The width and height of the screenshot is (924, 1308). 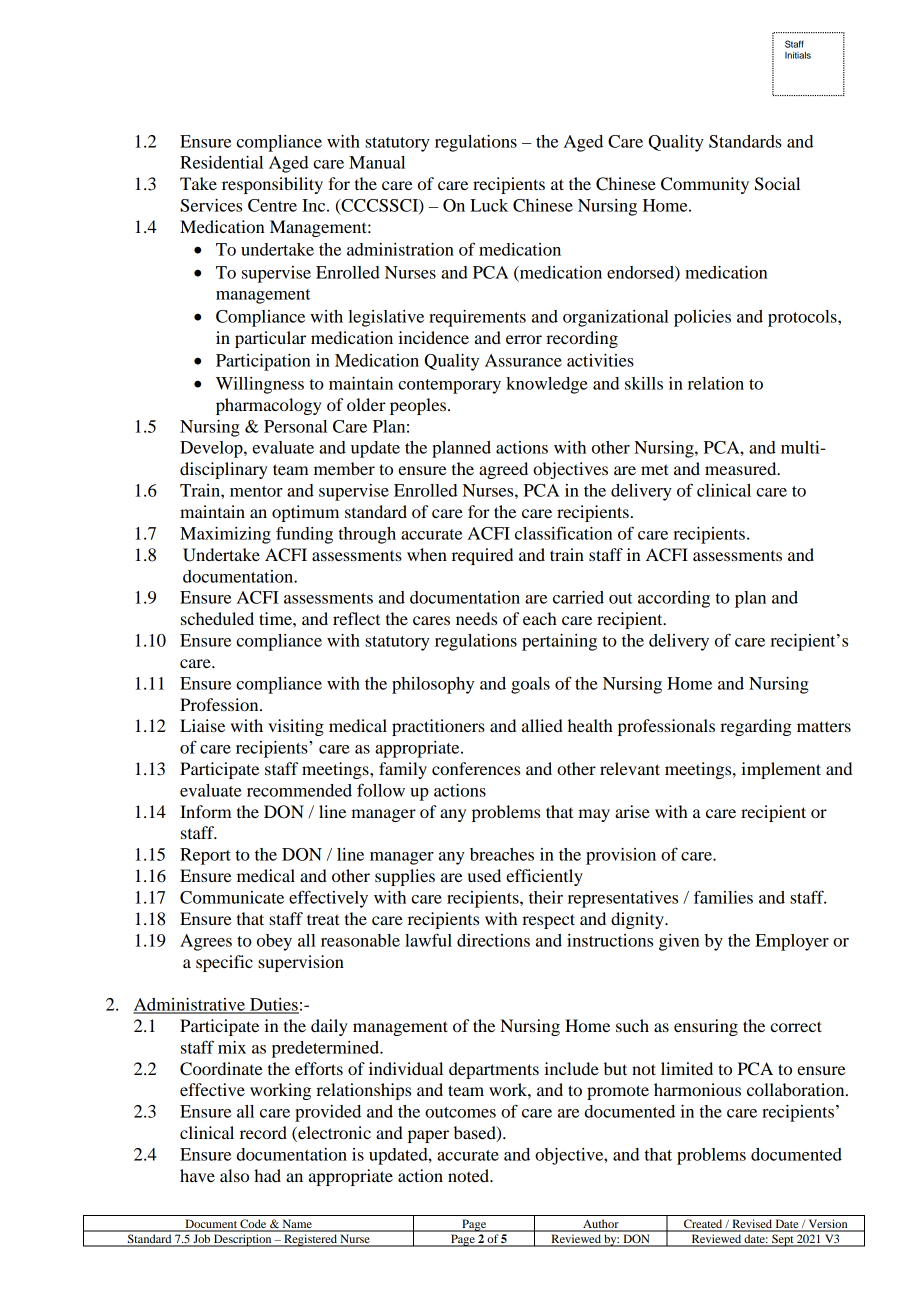 What do you see at coordinates (221, 162) in the screenshot?
I see `Residential` at bounding box center [221, 162].
